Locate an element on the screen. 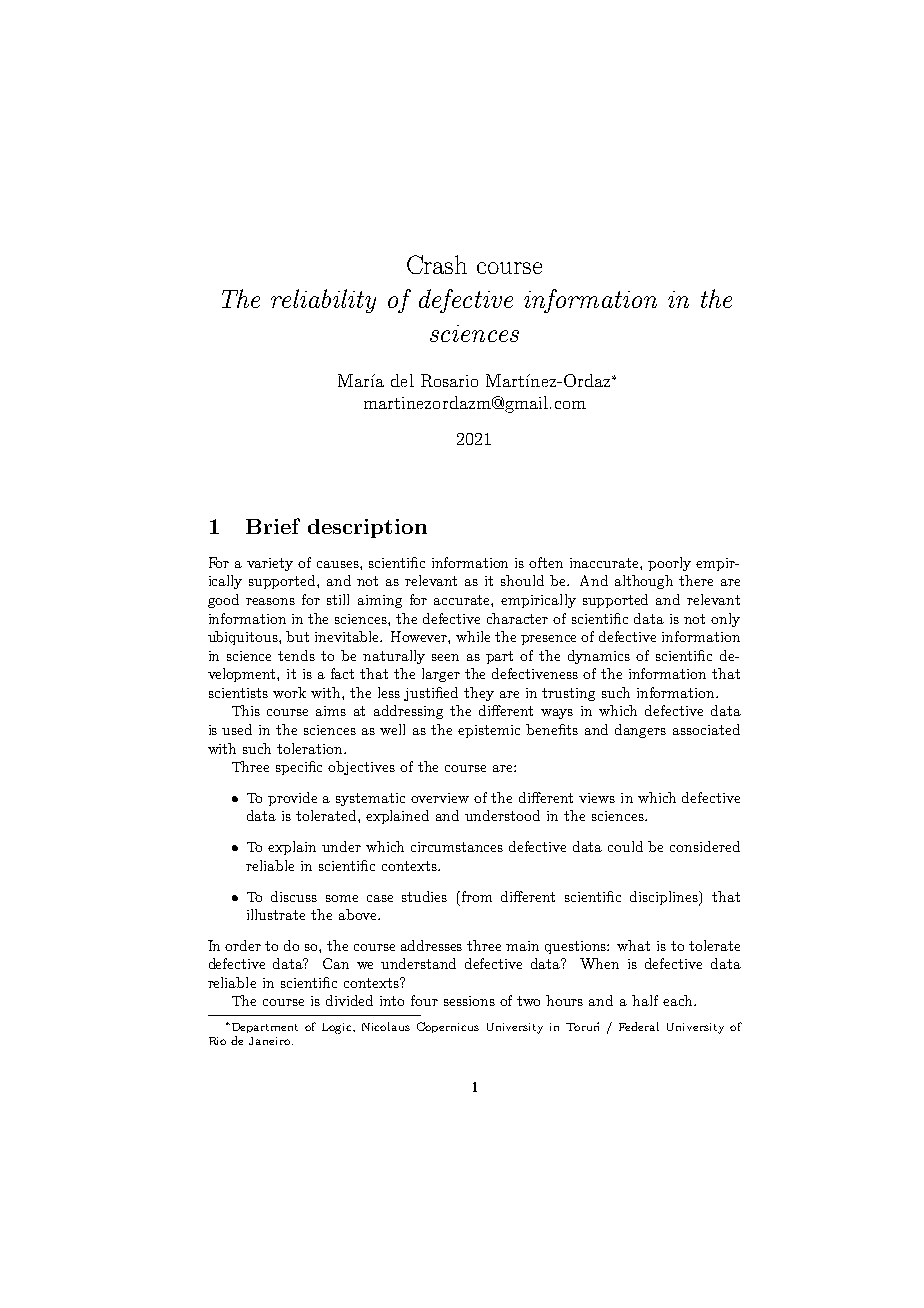 Image resolution: width=924 pixels, height=1308 pixels. overview is located at coordinates (440, 798).
